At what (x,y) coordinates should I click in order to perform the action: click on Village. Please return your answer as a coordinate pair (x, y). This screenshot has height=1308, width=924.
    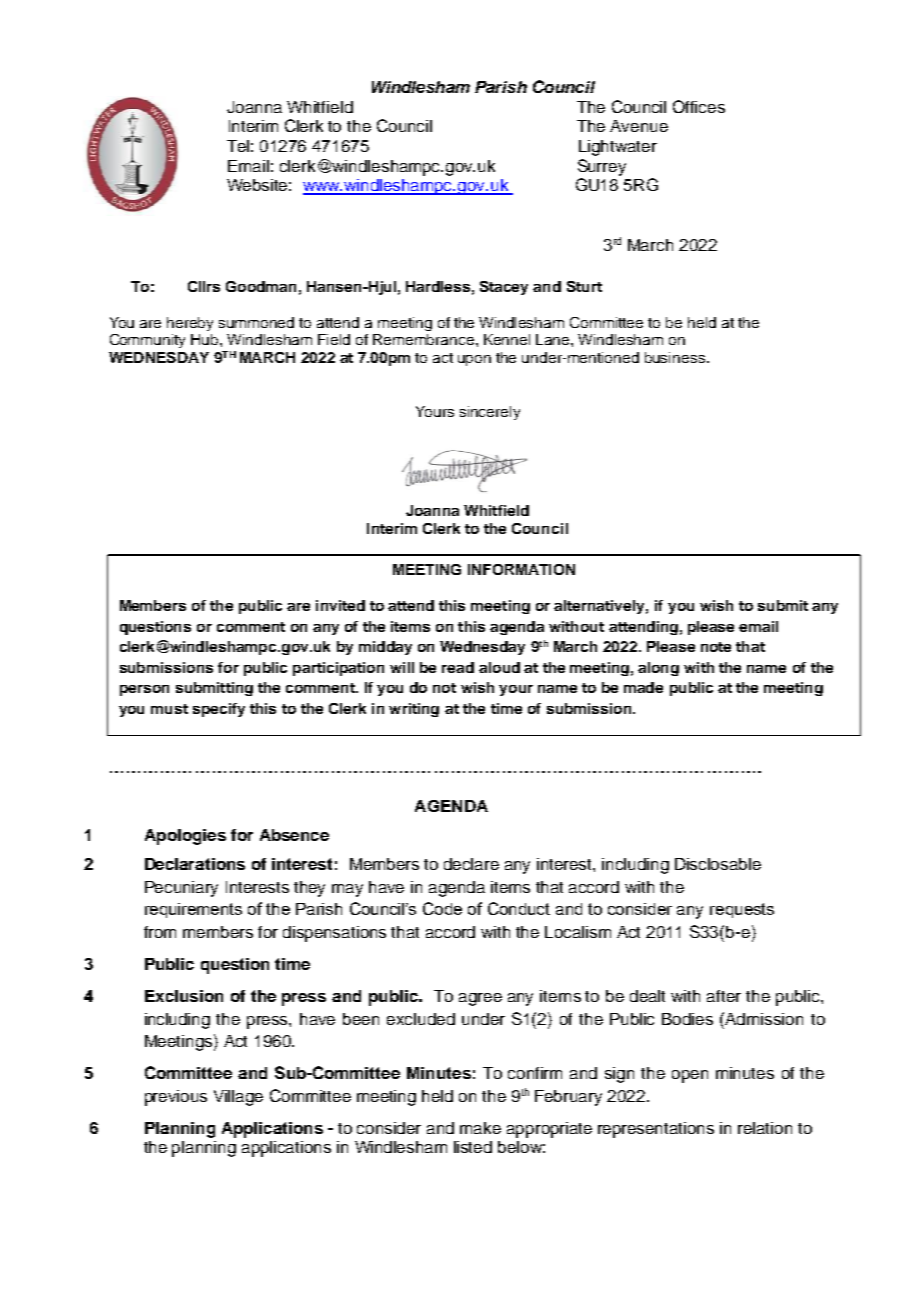
    Looking at the image, I should click on (238, 1098).
